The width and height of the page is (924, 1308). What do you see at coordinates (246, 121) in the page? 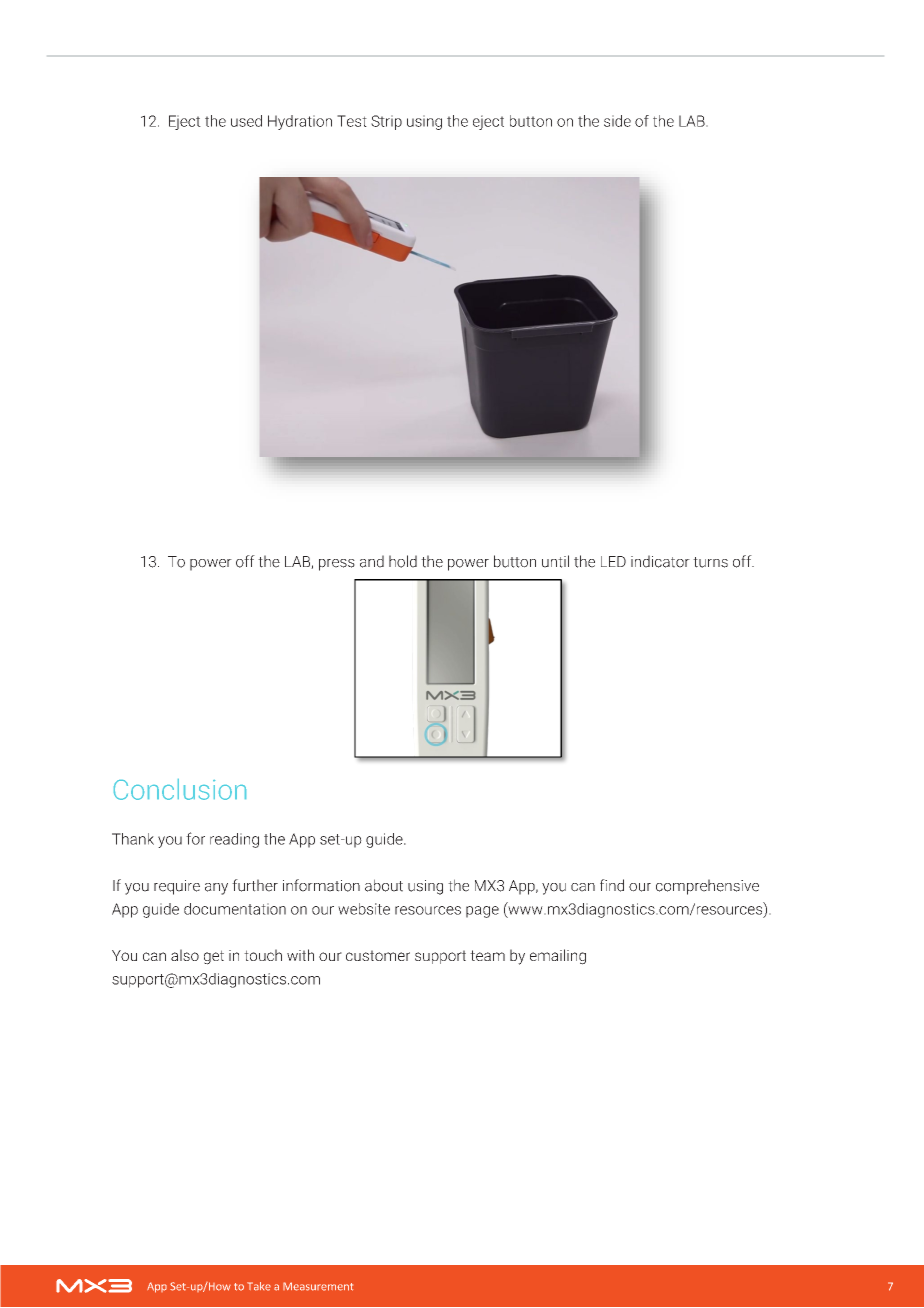
I see `used` at bounding box center [246, 121].
